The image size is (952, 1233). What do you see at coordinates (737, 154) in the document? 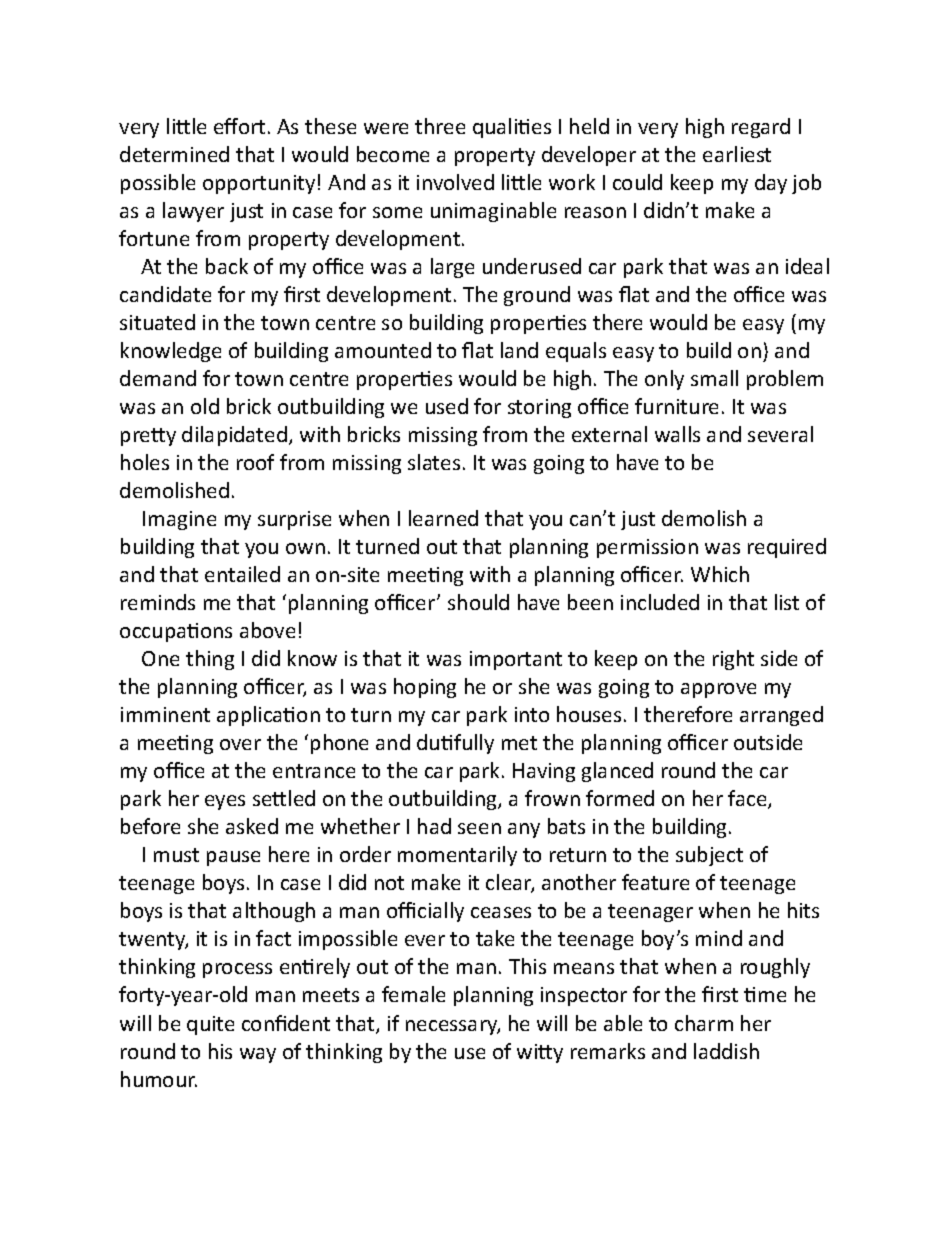
I see `earliest` at bounding box center [737, 154].
